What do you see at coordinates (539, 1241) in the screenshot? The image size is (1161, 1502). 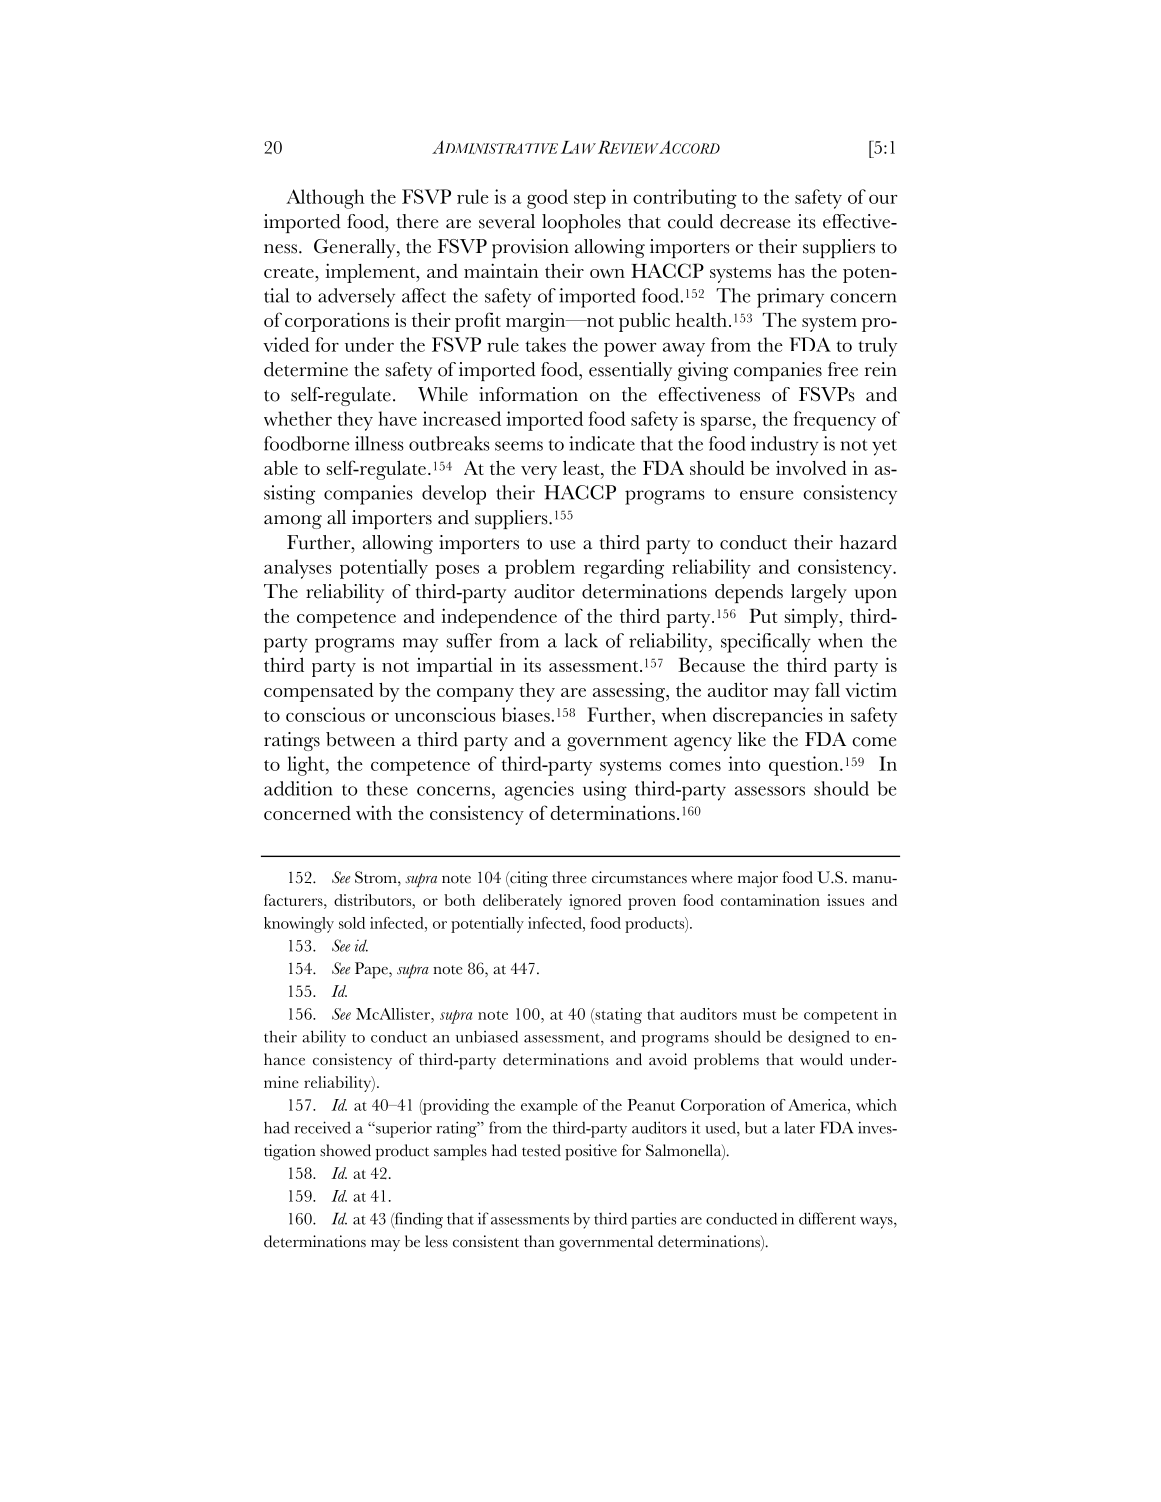 I see `than` at bounding box center [539, 1241].
